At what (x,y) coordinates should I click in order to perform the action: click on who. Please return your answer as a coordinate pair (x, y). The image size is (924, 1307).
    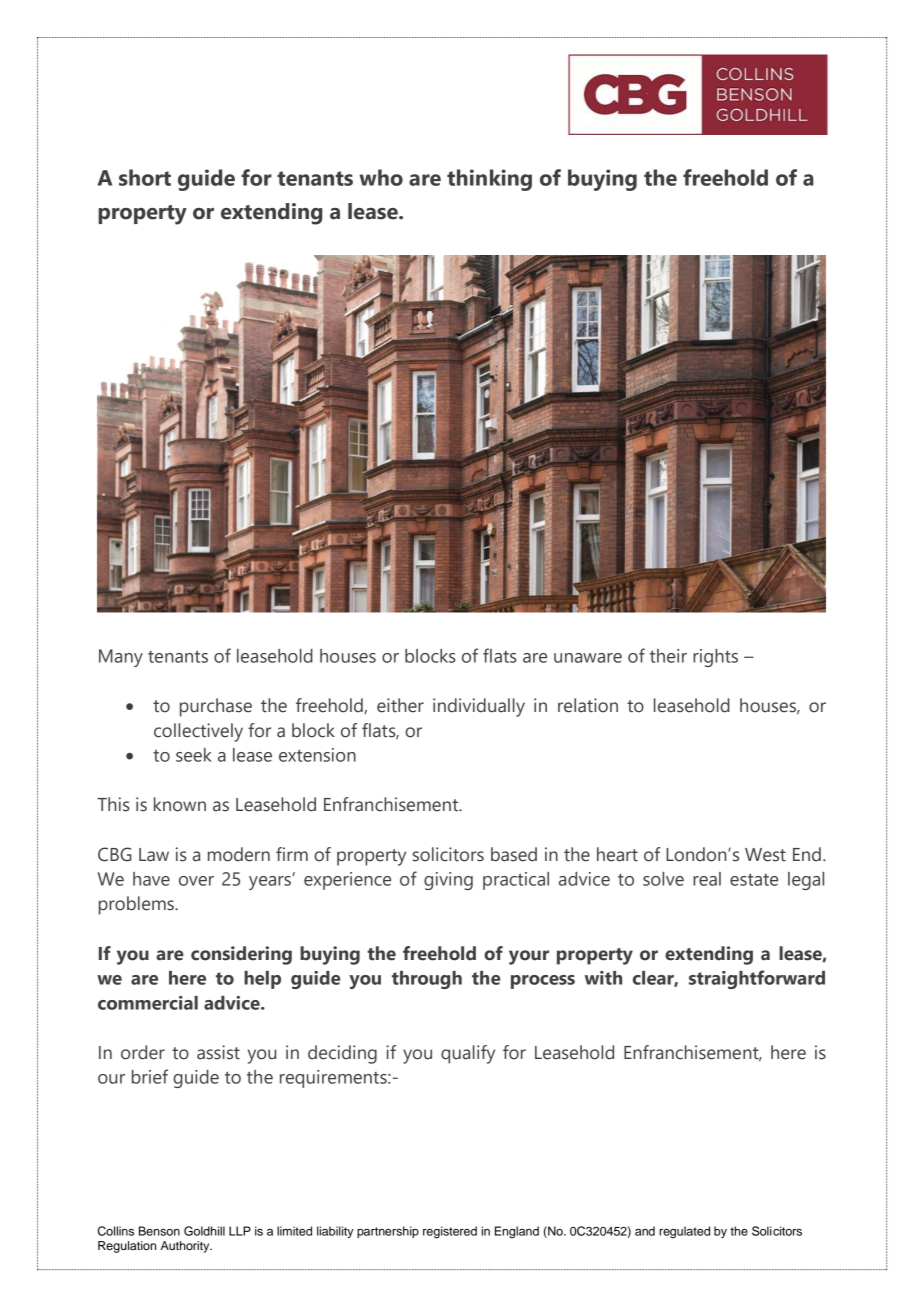
    Looking at the image, I should click on (381, 177).
